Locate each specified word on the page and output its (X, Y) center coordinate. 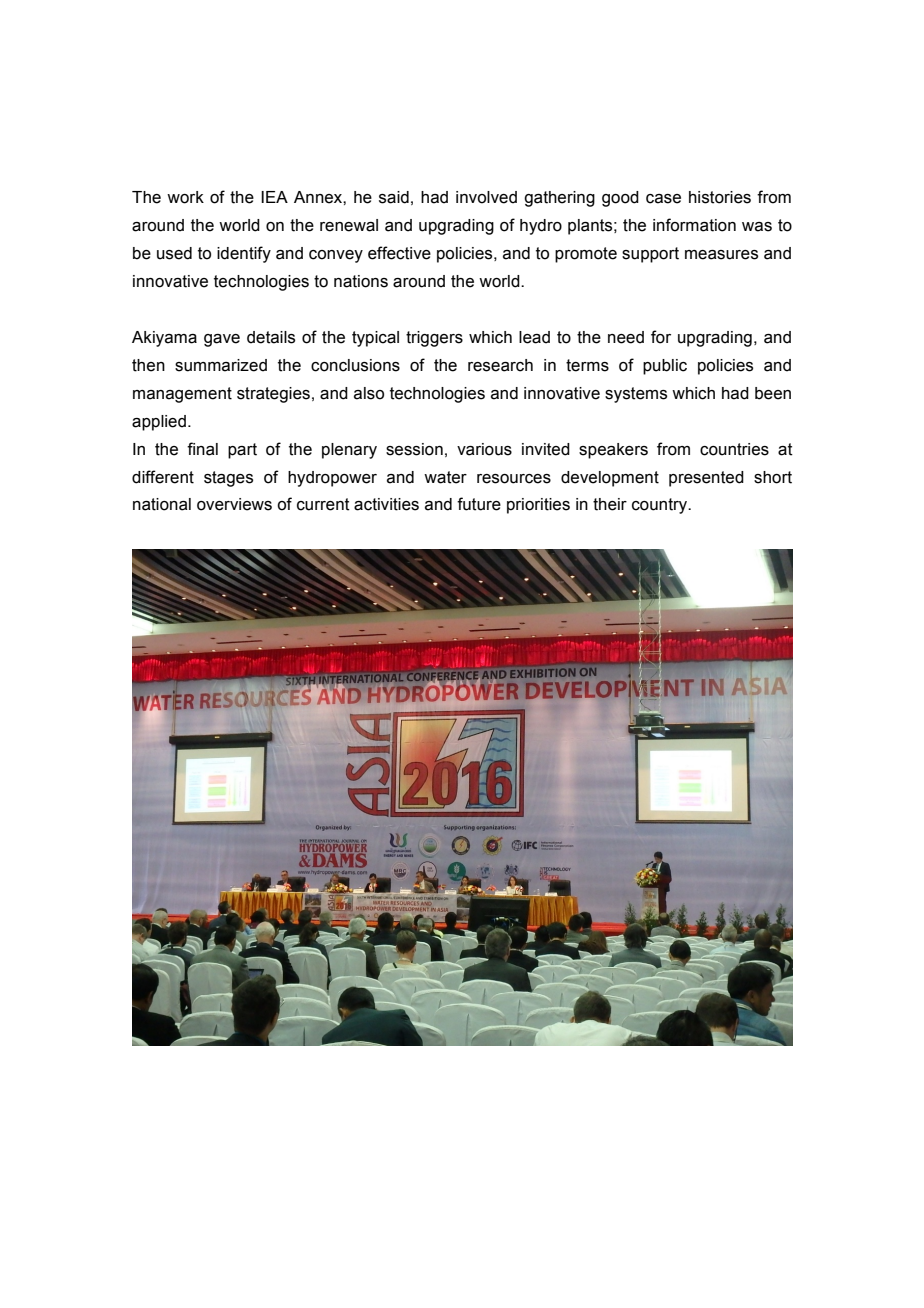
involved (486, 197)
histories (720, 197)
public (665, 367)
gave (222, 340)
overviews (234, 504)
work (185, 197)
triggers (434, 339)
